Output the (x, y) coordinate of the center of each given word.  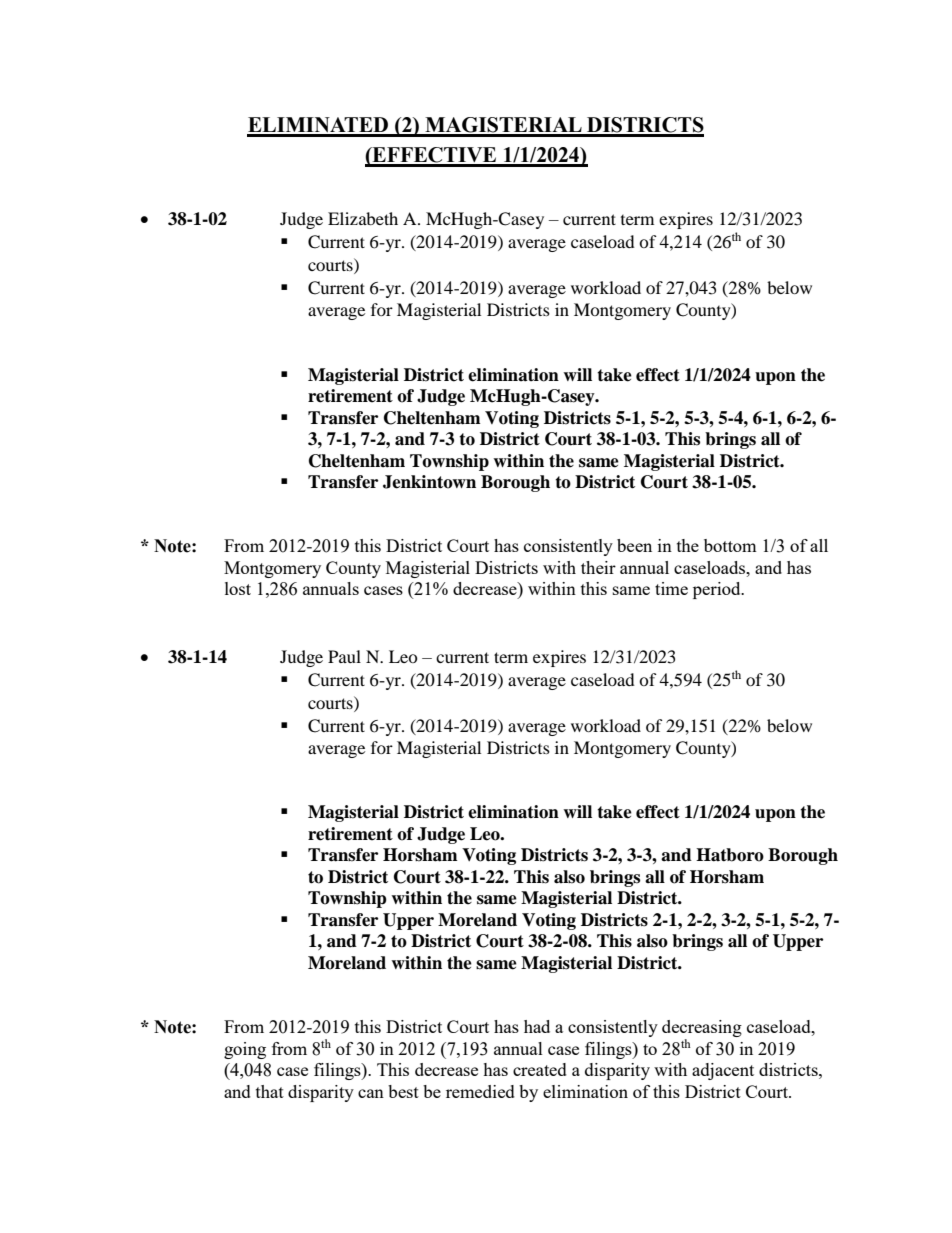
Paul (344, 656)
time (671, 588)
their (598, 567)
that (270, 1091)
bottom (730, 545)
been (634, 545)
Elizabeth (363, 218)
